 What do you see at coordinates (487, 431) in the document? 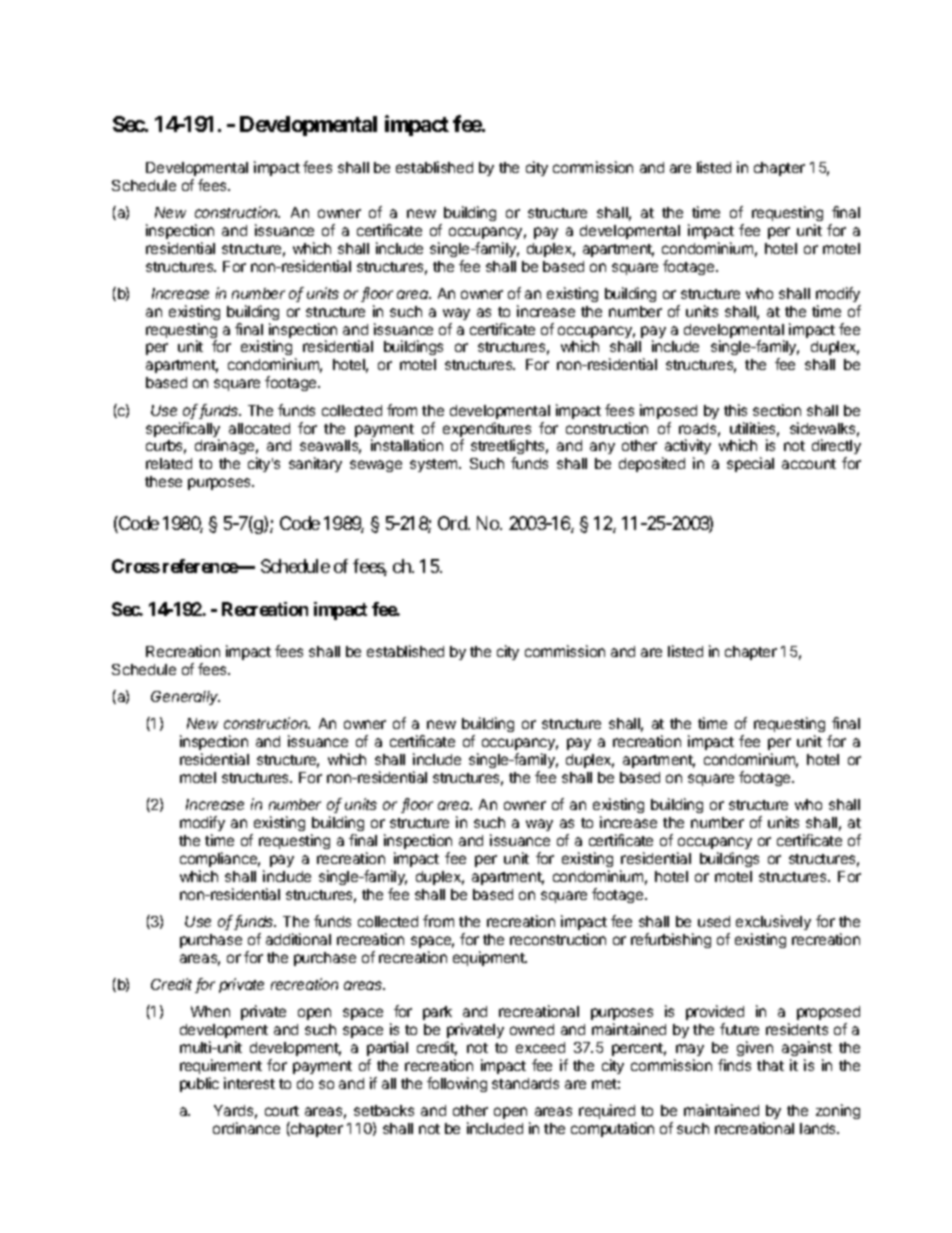
I see `expenditures` at bounding box center [487, 431].
